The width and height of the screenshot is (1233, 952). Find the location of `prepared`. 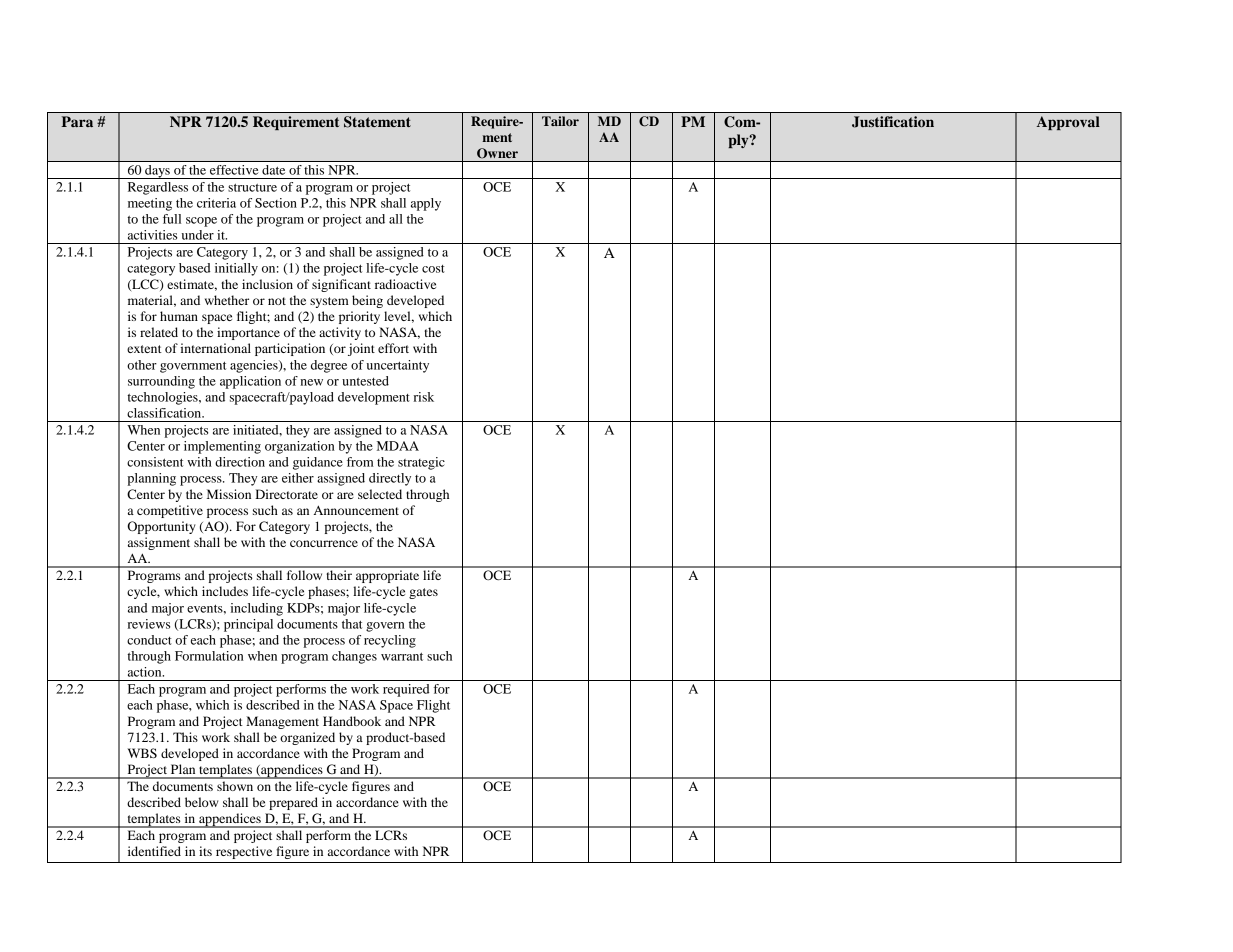

prepared is located at coordinates (293, 803).
